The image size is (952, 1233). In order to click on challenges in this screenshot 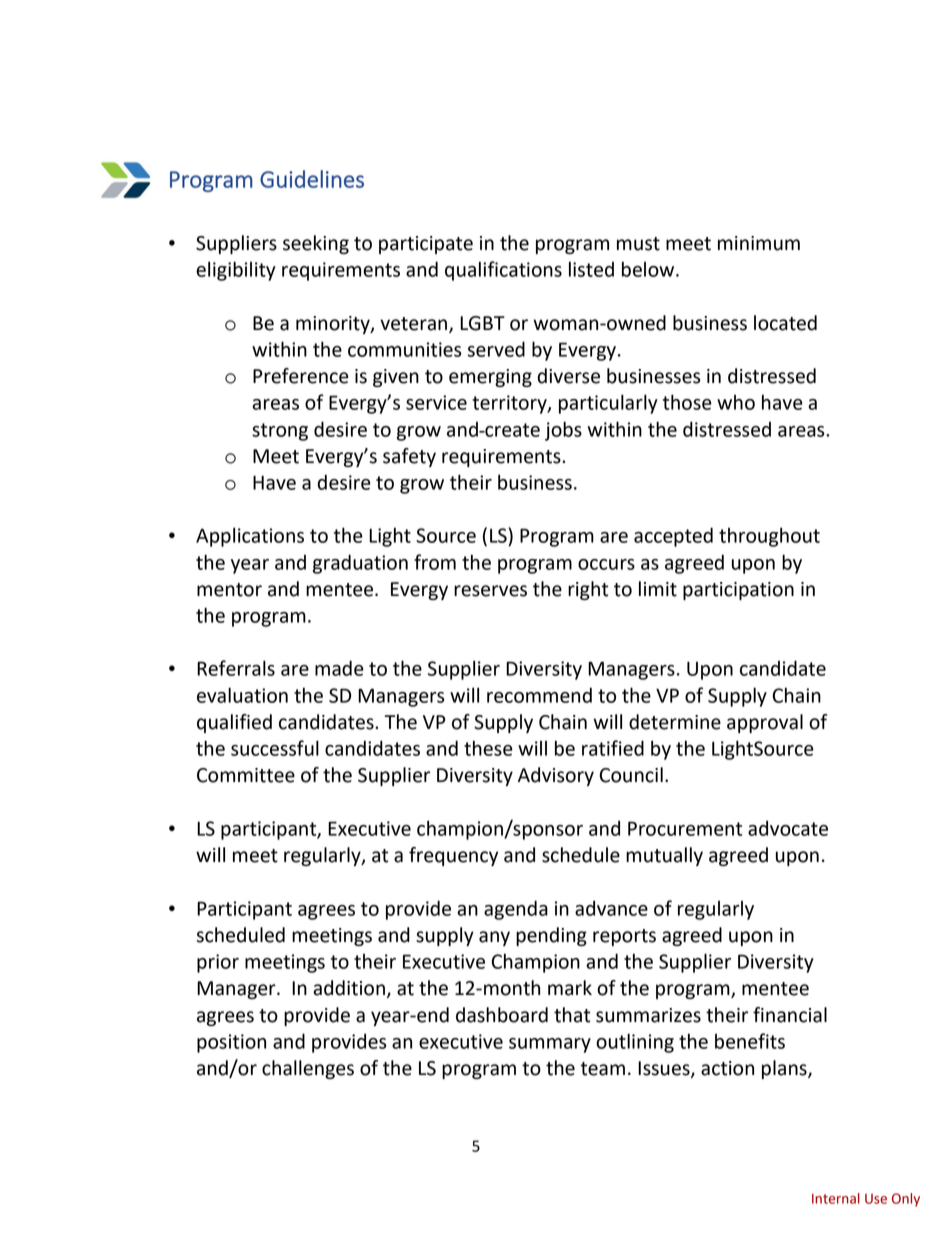, I will do `click(308, 1069)`.
